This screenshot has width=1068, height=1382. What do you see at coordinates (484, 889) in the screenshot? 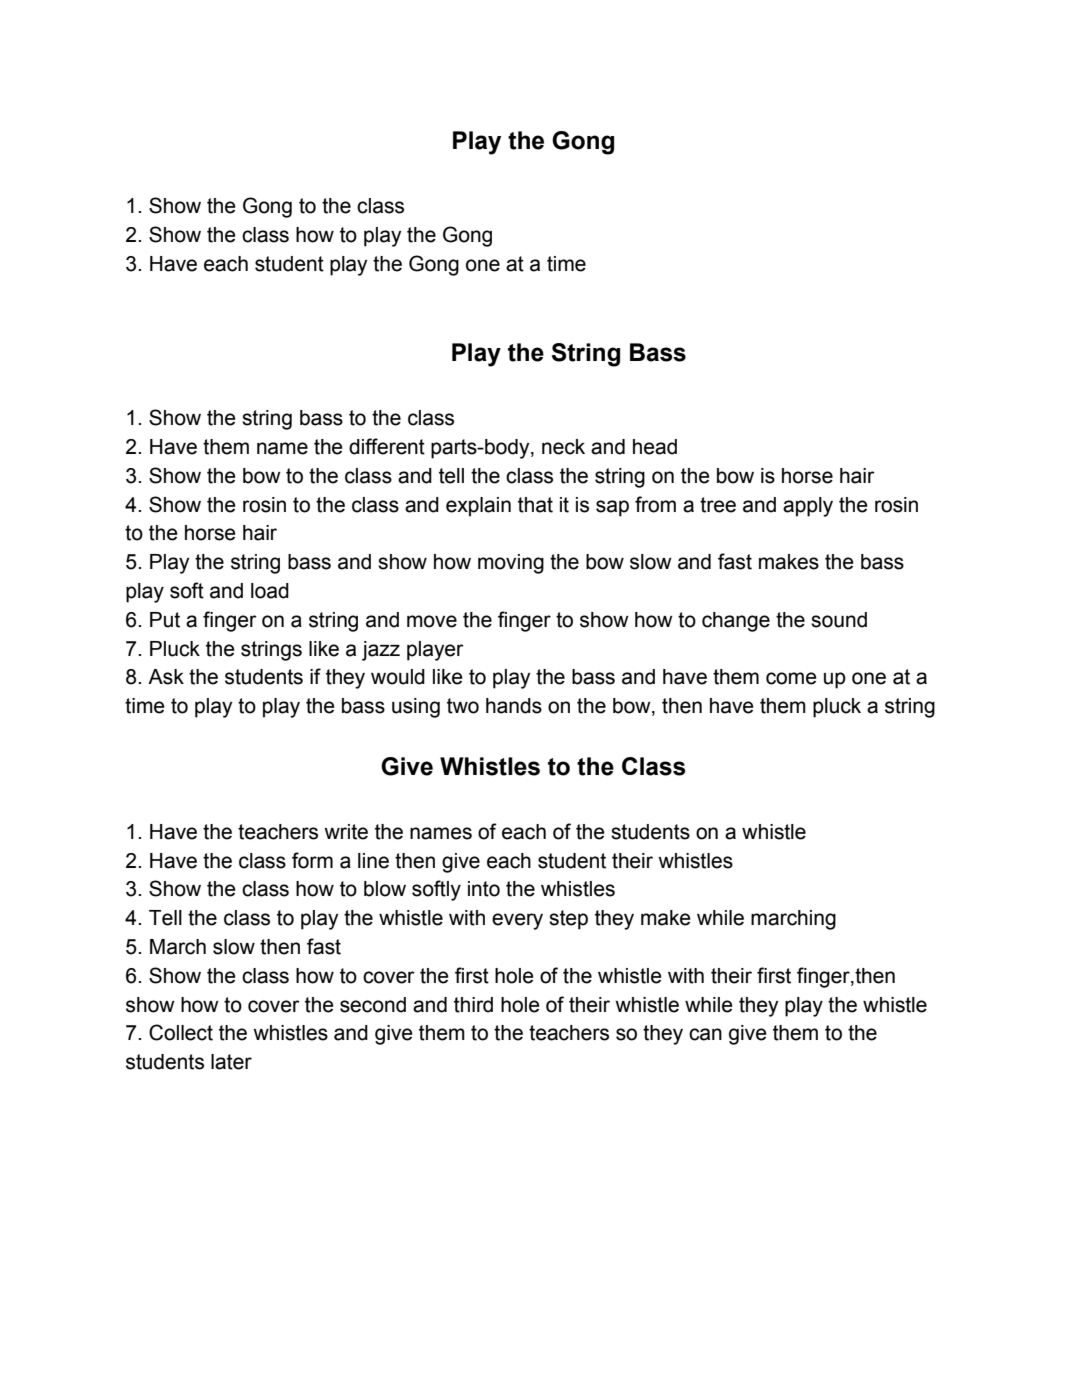
I see `into` at bounding box center [484, 889].
